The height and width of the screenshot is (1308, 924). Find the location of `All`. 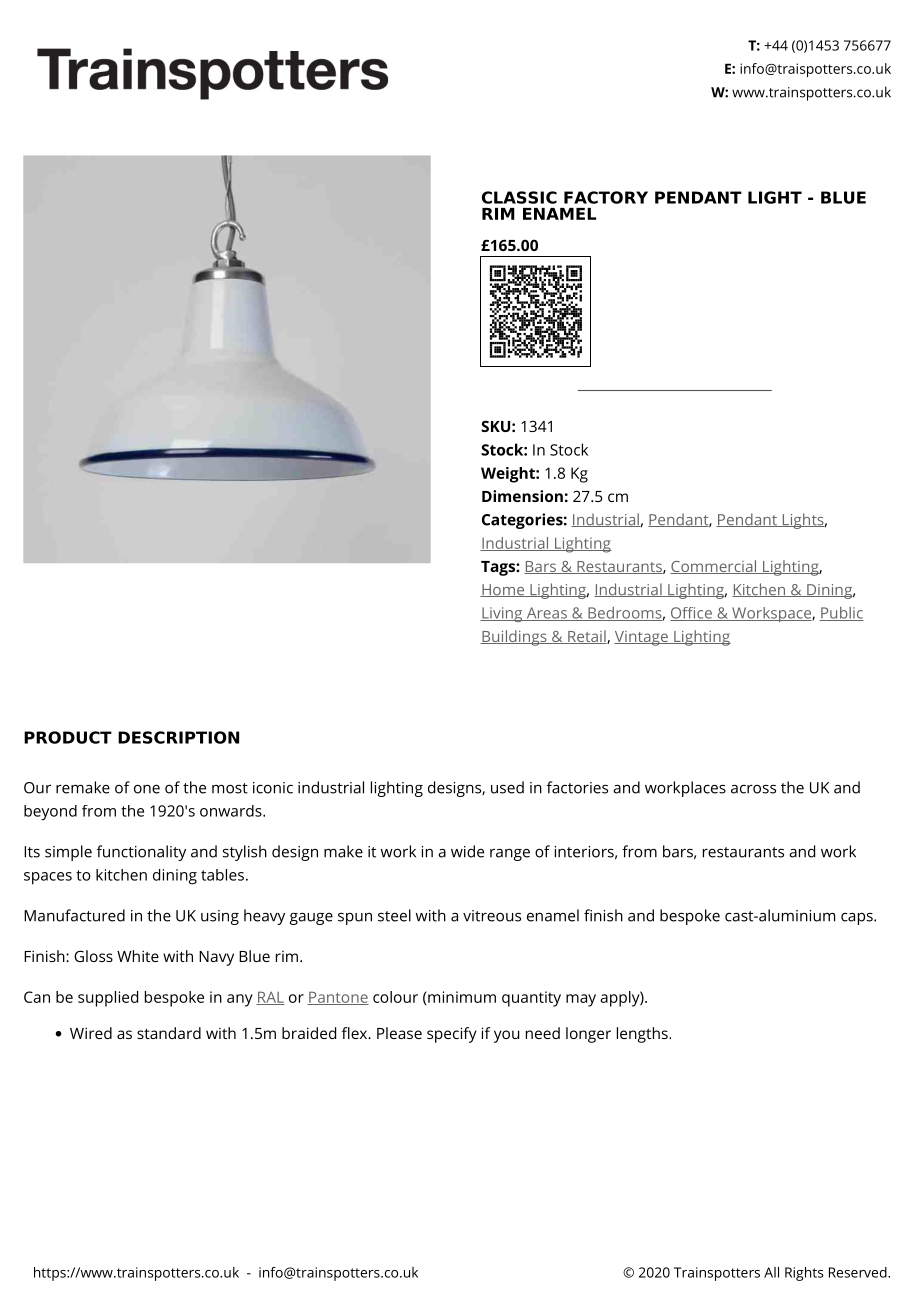

All is located at coordinates (771, 1272).
